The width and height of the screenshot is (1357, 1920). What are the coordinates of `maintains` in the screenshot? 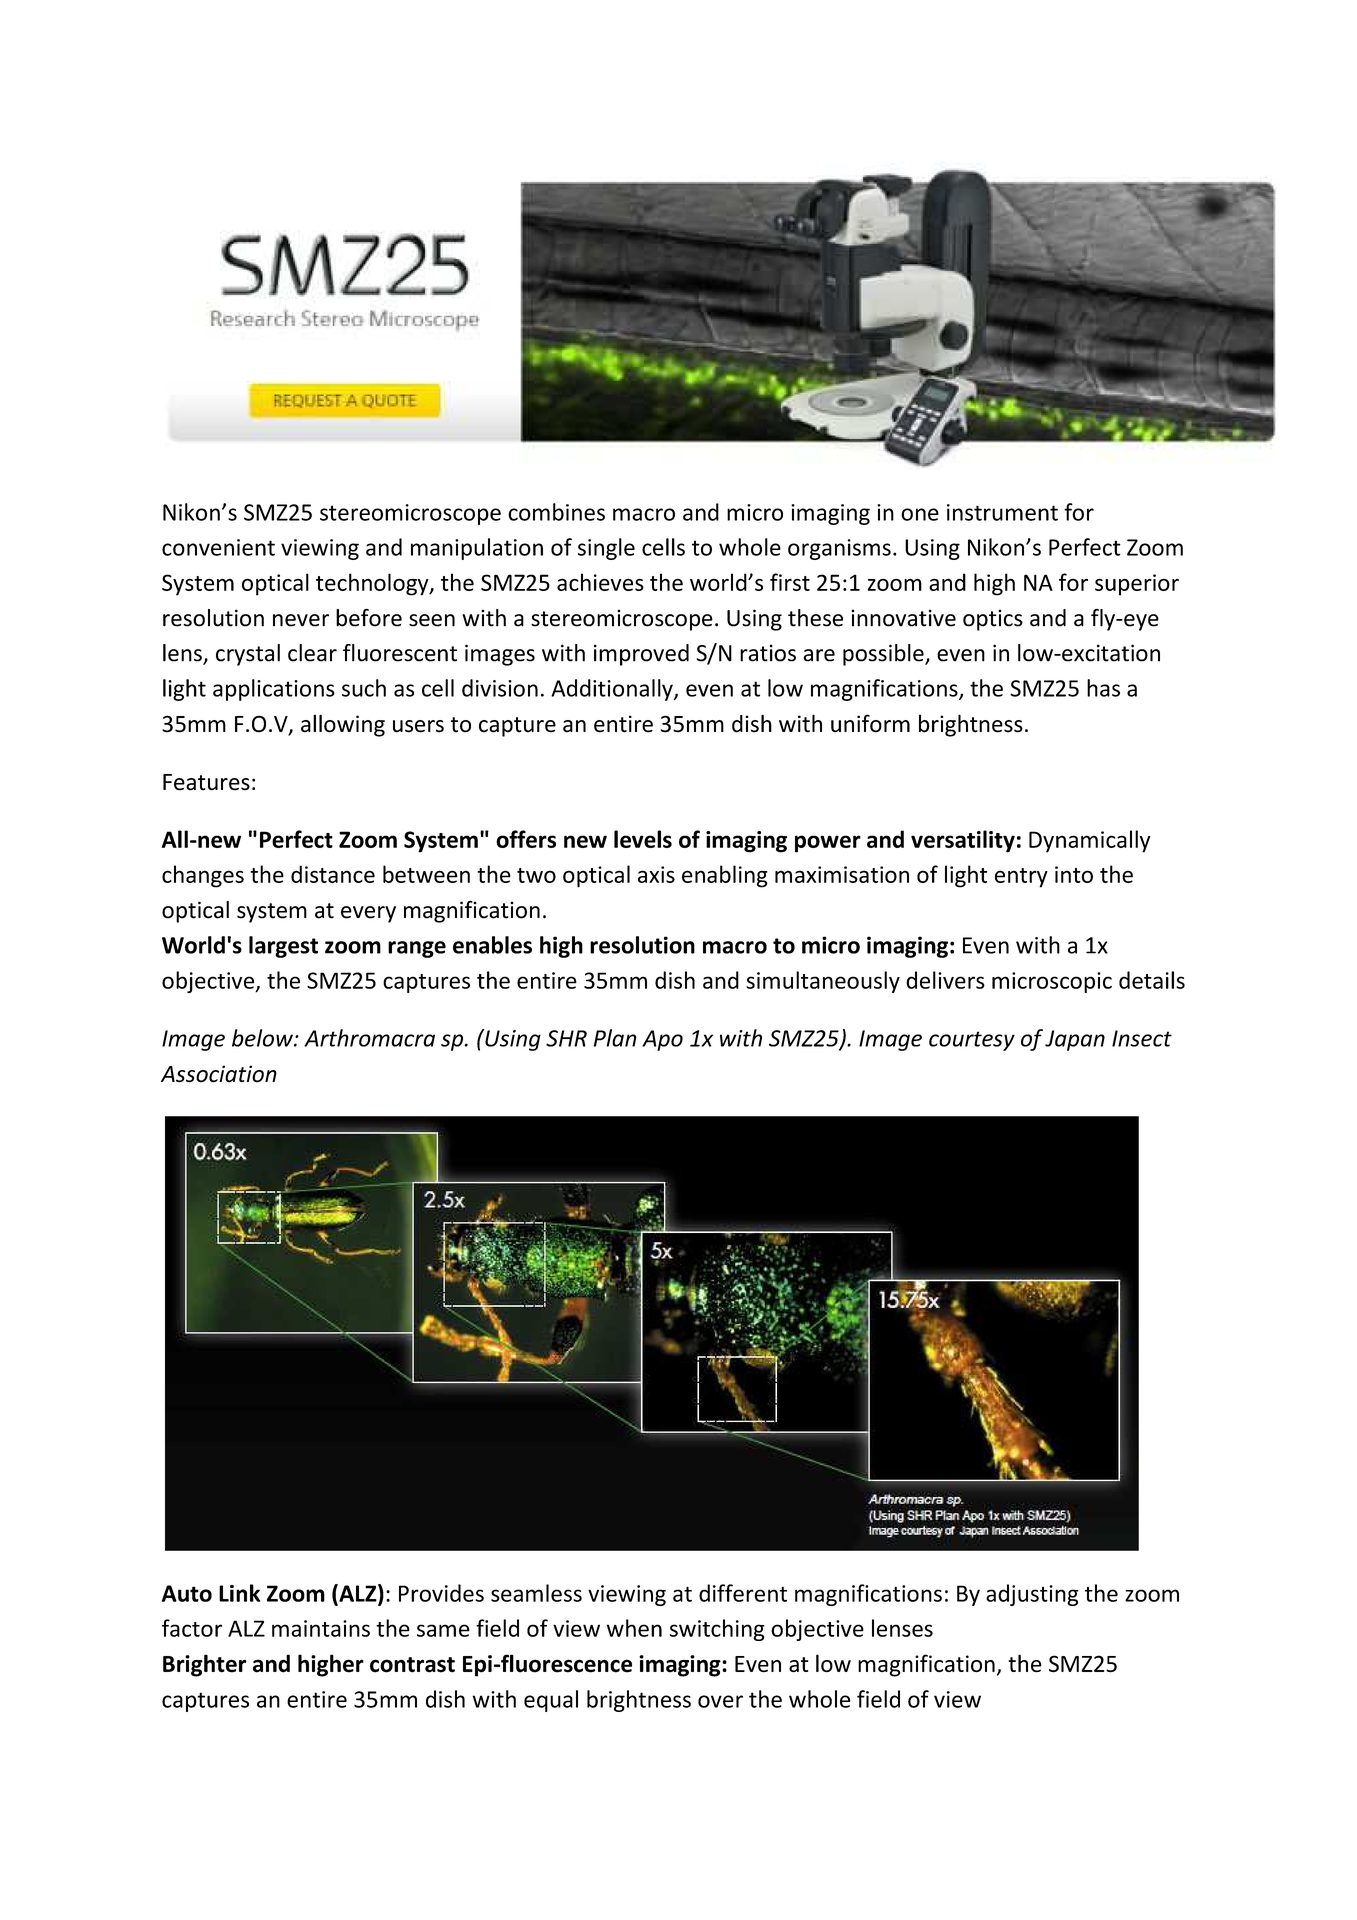 It's located at (321, 1628).
